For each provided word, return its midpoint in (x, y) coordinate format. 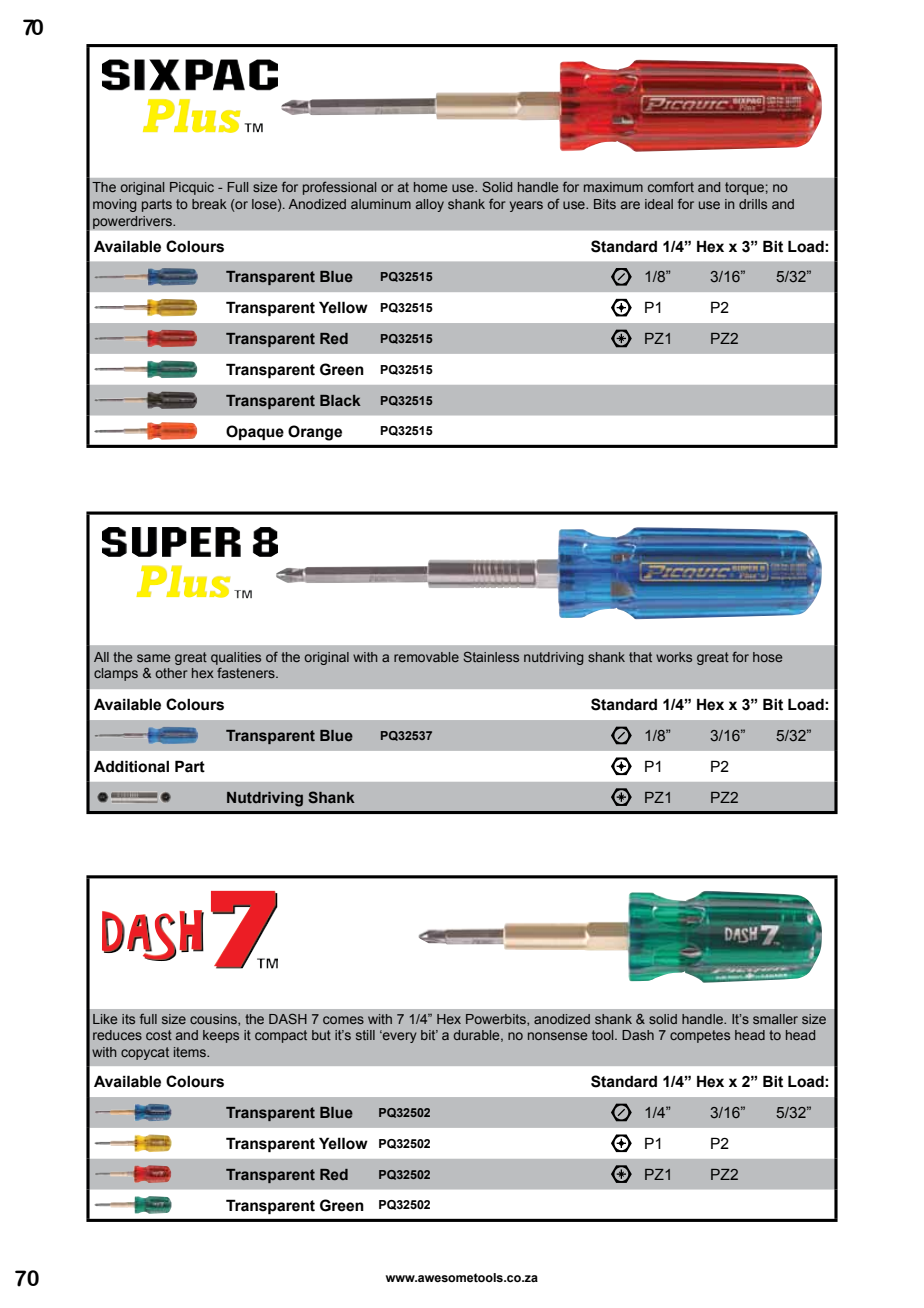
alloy (430, 205)
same (153, 658)
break (209, 204)
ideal (659, 204)
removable (426, 657)
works (674, 657)
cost (159, 1035)
